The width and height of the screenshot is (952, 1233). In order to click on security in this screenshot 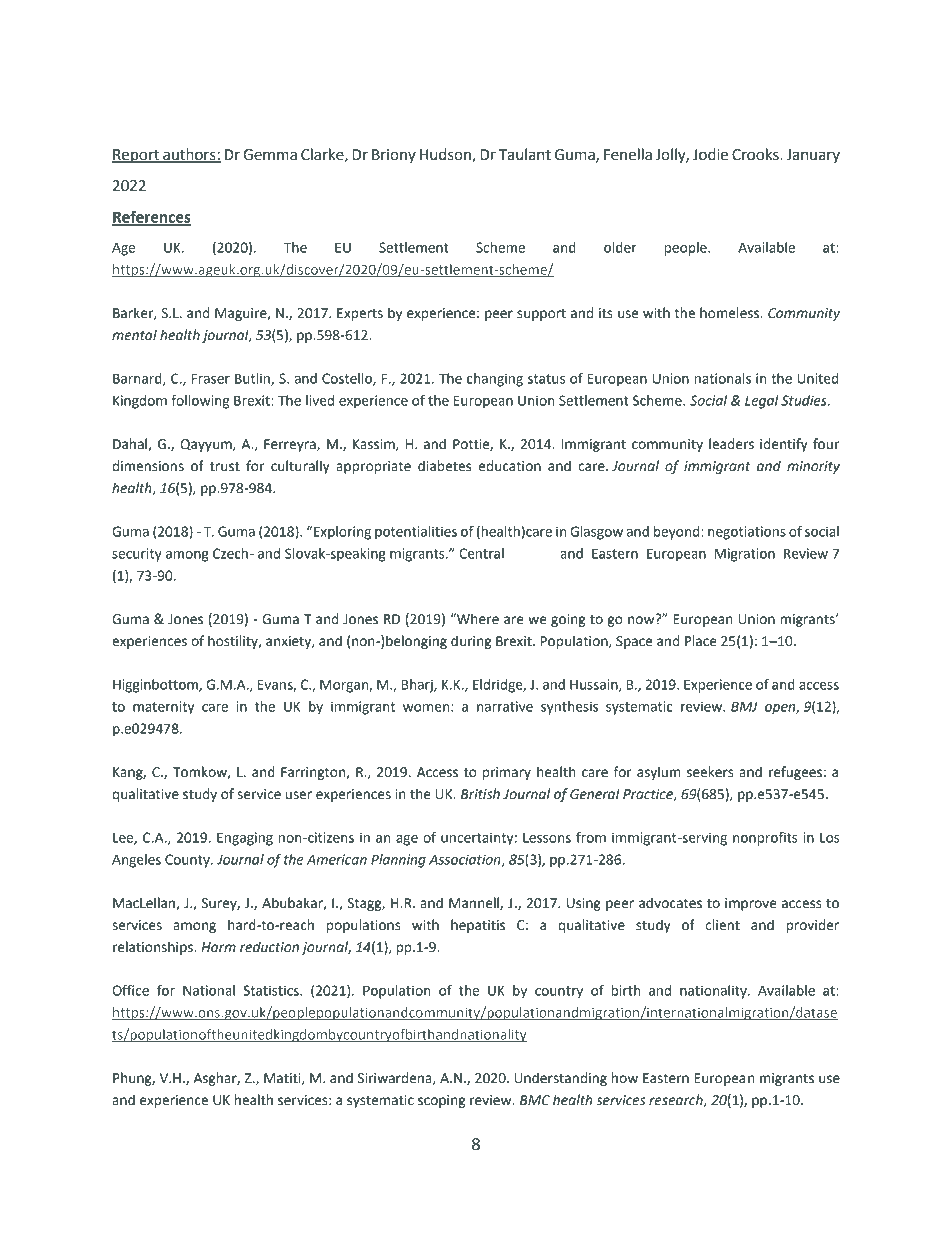, I will do `click(137, 555)`.
